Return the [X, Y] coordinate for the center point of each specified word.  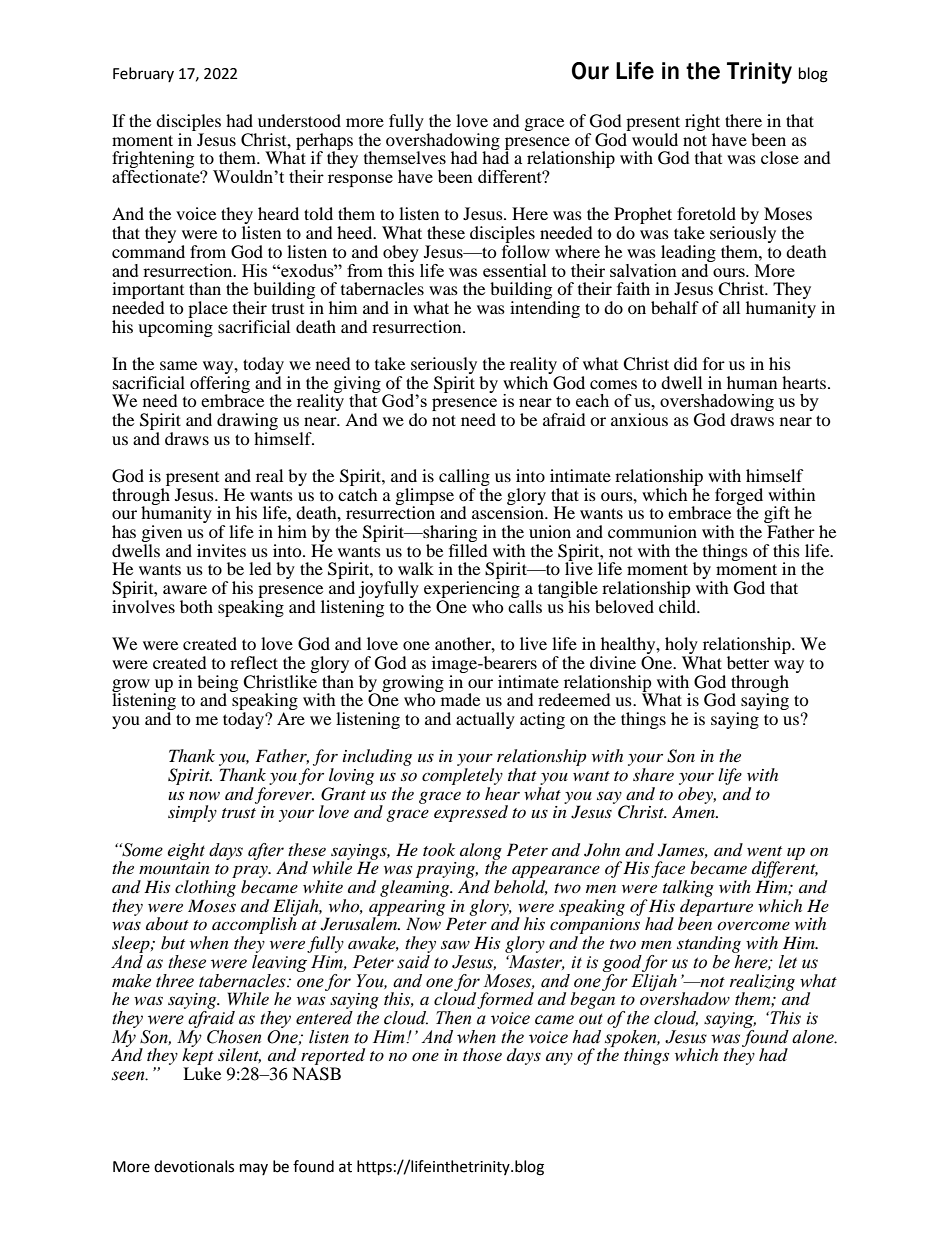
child [679, 606]
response [360, 180]
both [196, 606]
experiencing [472, 591]
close [780, 157]
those [482, 1054]
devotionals [194, 1166]
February [143, 74]
